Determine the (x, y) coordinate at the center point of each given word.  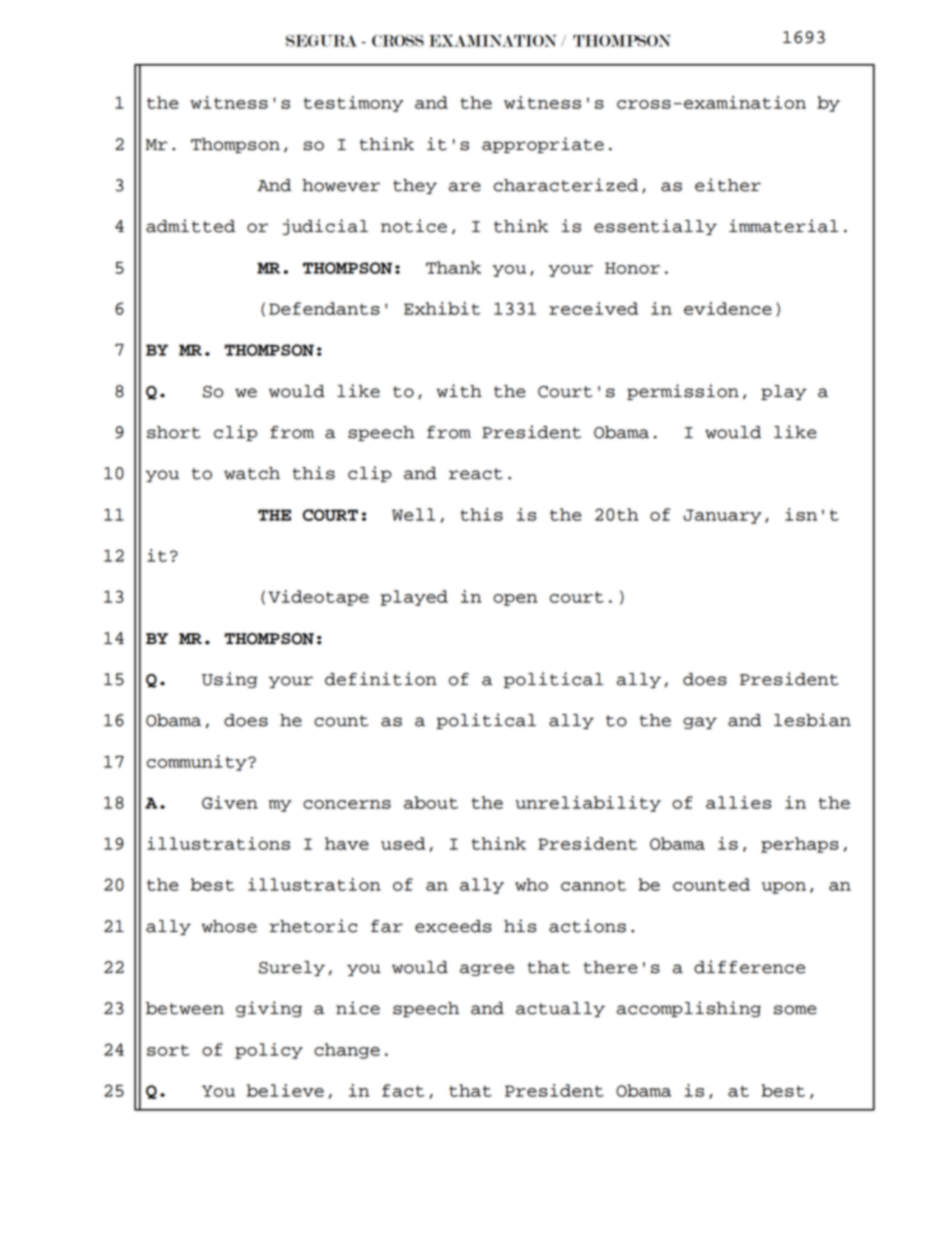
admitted (190, 226)
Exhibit (442, 308)
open (515, 600)
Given (230, 802)
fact (403, 1090)
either (728, 185)
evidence (728, 308)
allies (738, 802)
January (723, 516)
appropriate (543, 145)
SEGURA (321, 41)
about (431, 802)
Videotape (318, 598)
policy (269, 1051)
